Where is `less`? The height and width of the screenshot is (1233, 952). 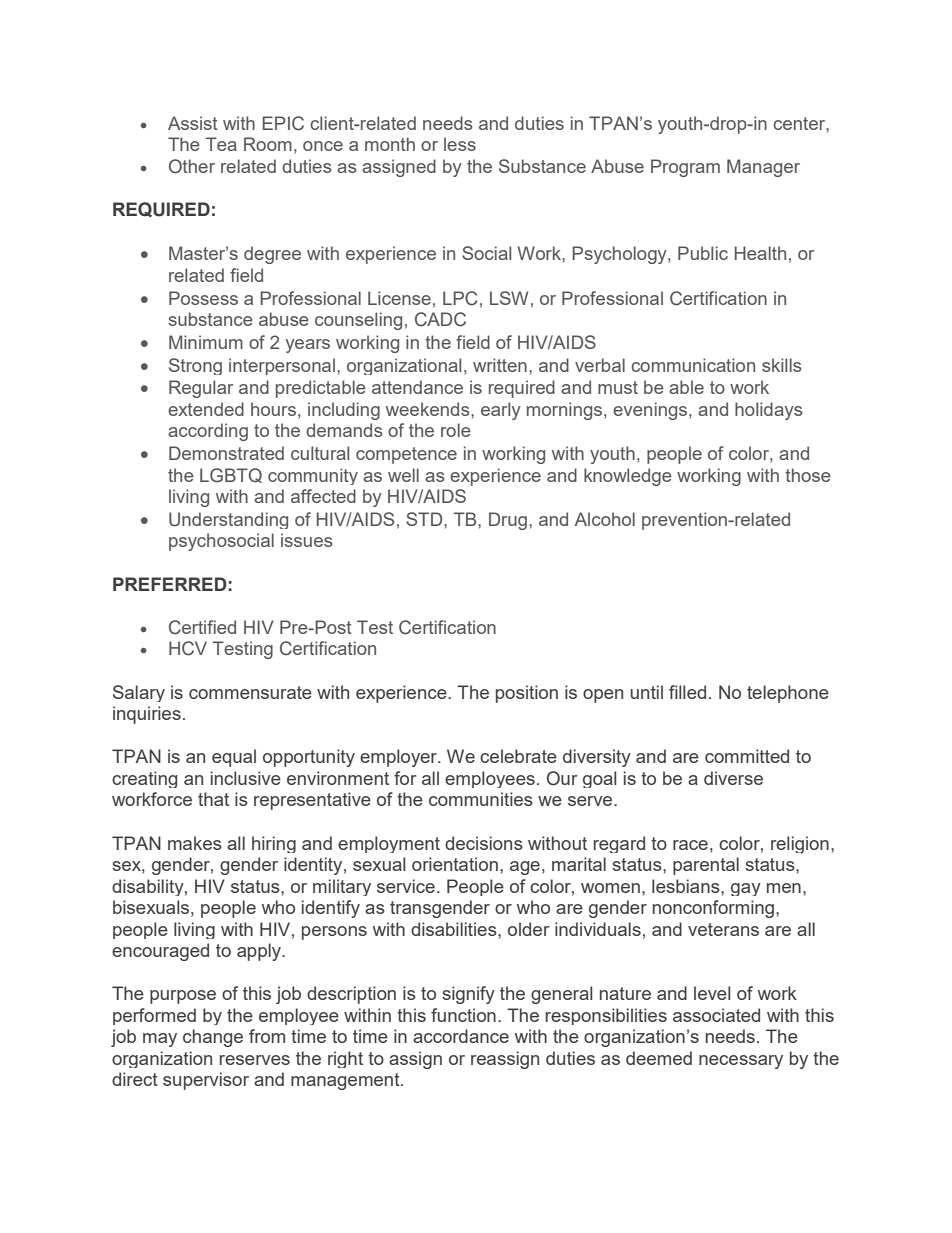
less is located at coordinates (460, 144).
